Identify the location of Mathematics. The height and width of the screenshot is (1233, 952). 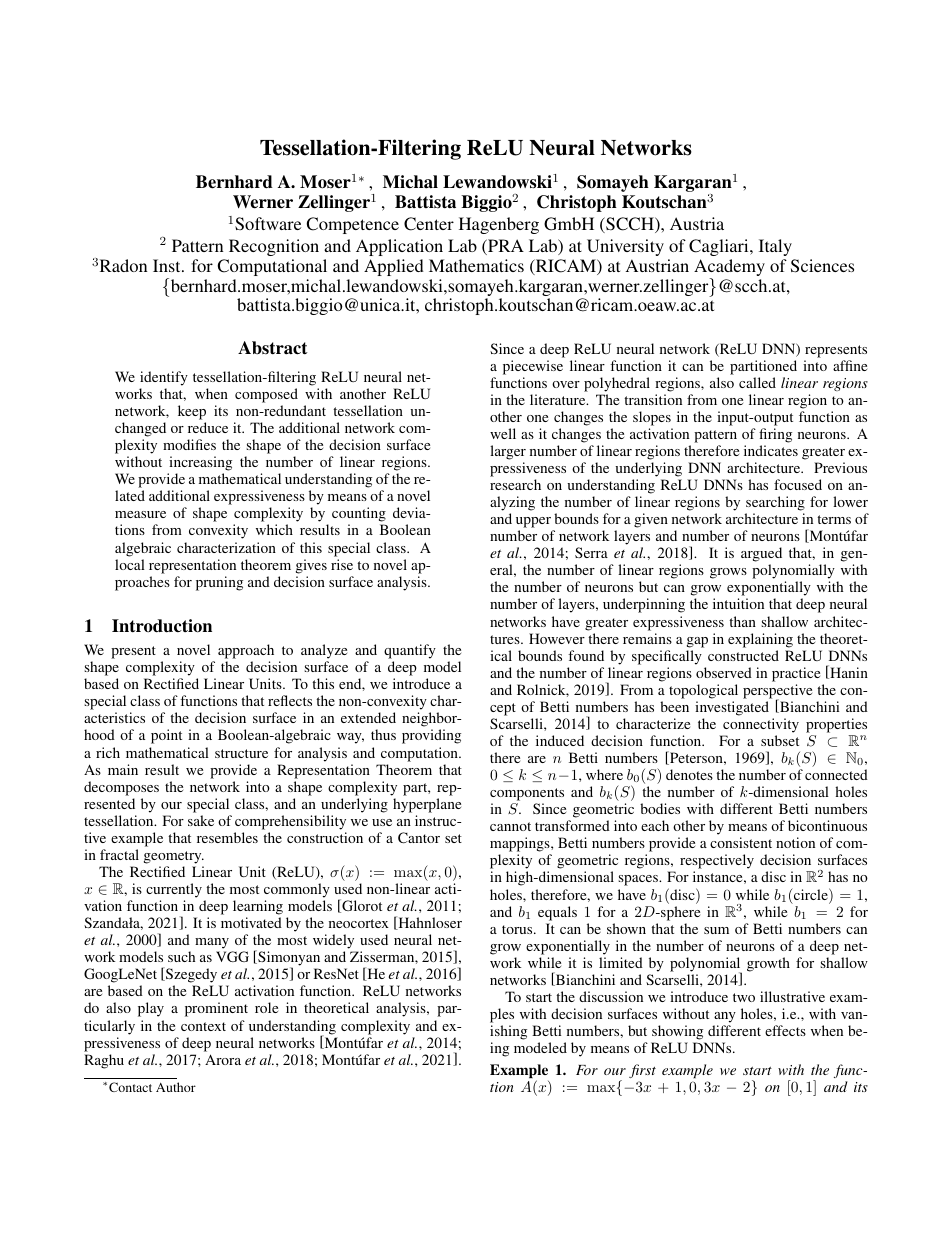
(476, 265).
